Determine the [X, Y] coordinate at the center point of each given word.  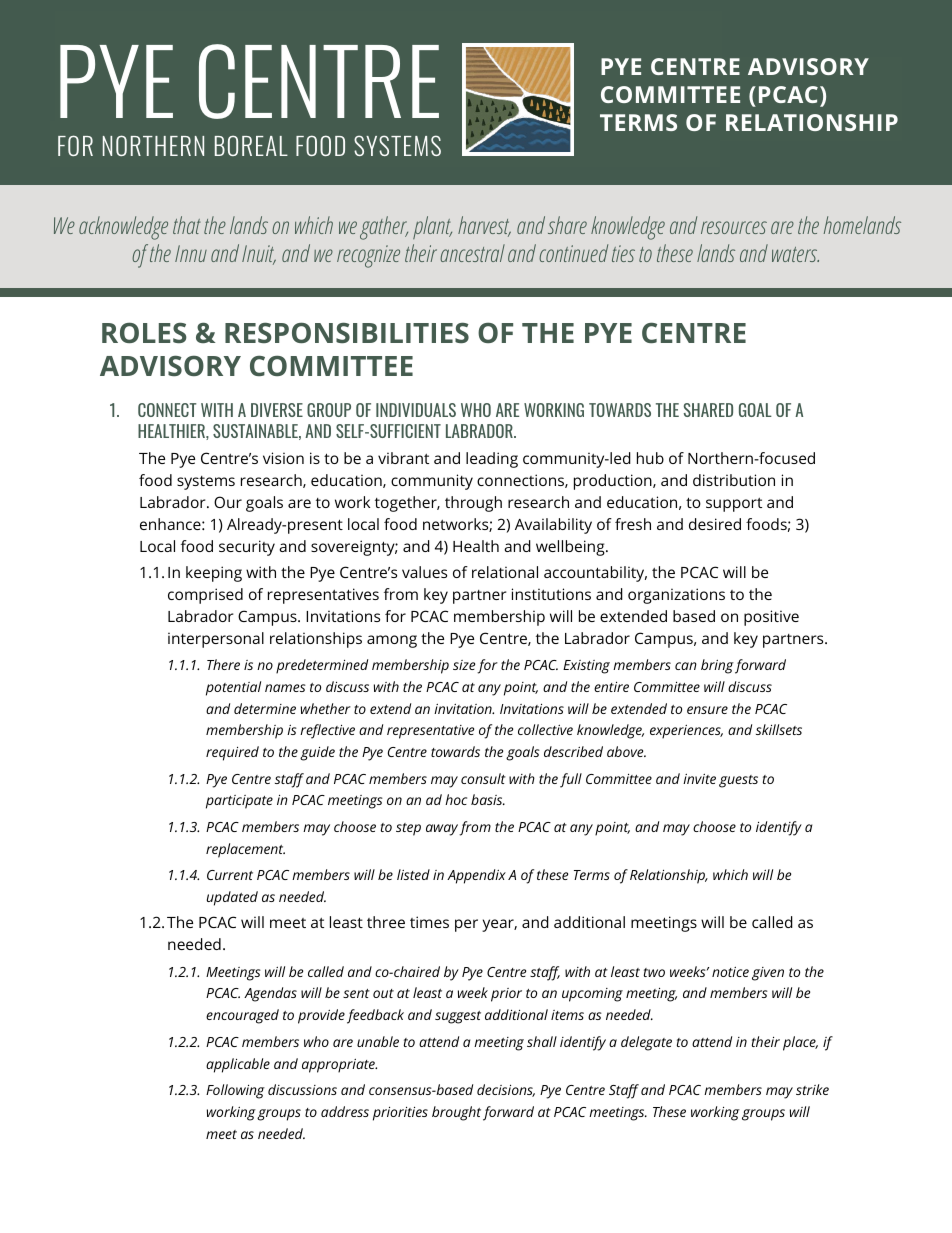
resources [734, 227]
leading [492, 460]
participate [239, 802]
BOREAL [251, 145]
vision [283, 458]
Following [235, 1091]
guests [738, 781]
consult [483, 778]
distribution [734, 480]
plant [432, 227]
